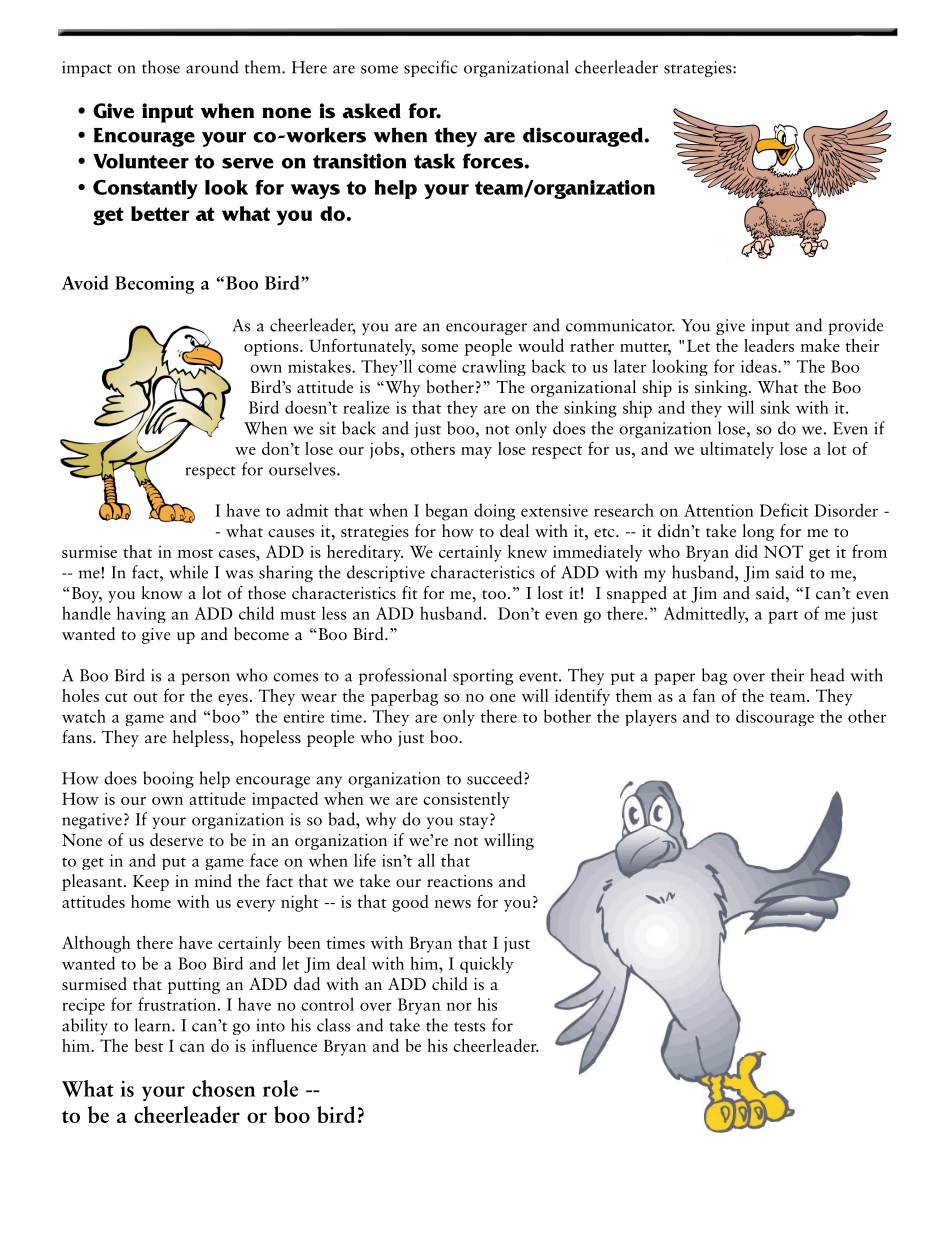  I want to click on may, so click(476, 453).
